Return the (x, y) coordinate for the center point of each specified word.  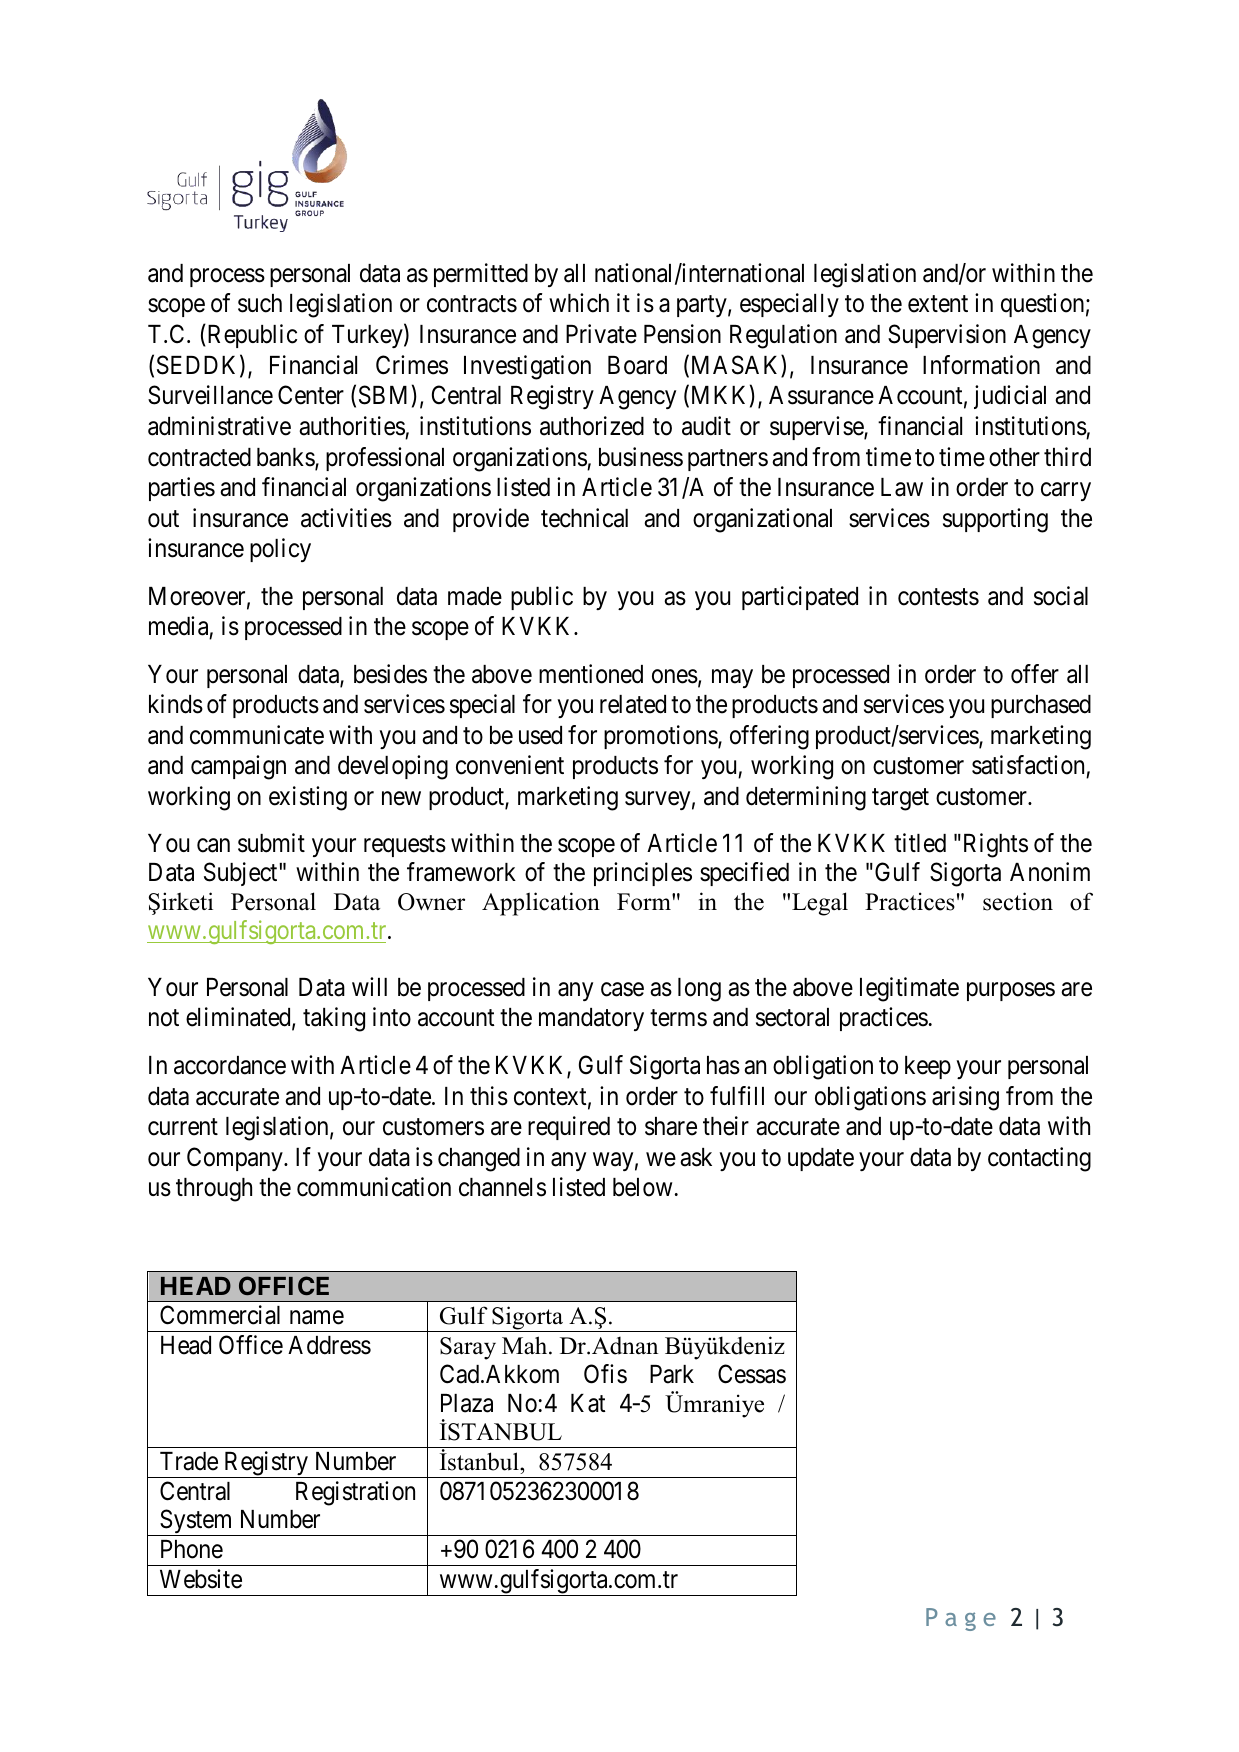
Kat (588, 1403)
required (569, 1128)
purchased (1041, 706)
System (196, 1523)
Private (601, 334)
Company (236, 1159)
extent (938, 304)
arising (965, 1098)
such (260, 303)
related (633, 704)
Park (672, 1374)
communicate (257, 735)
